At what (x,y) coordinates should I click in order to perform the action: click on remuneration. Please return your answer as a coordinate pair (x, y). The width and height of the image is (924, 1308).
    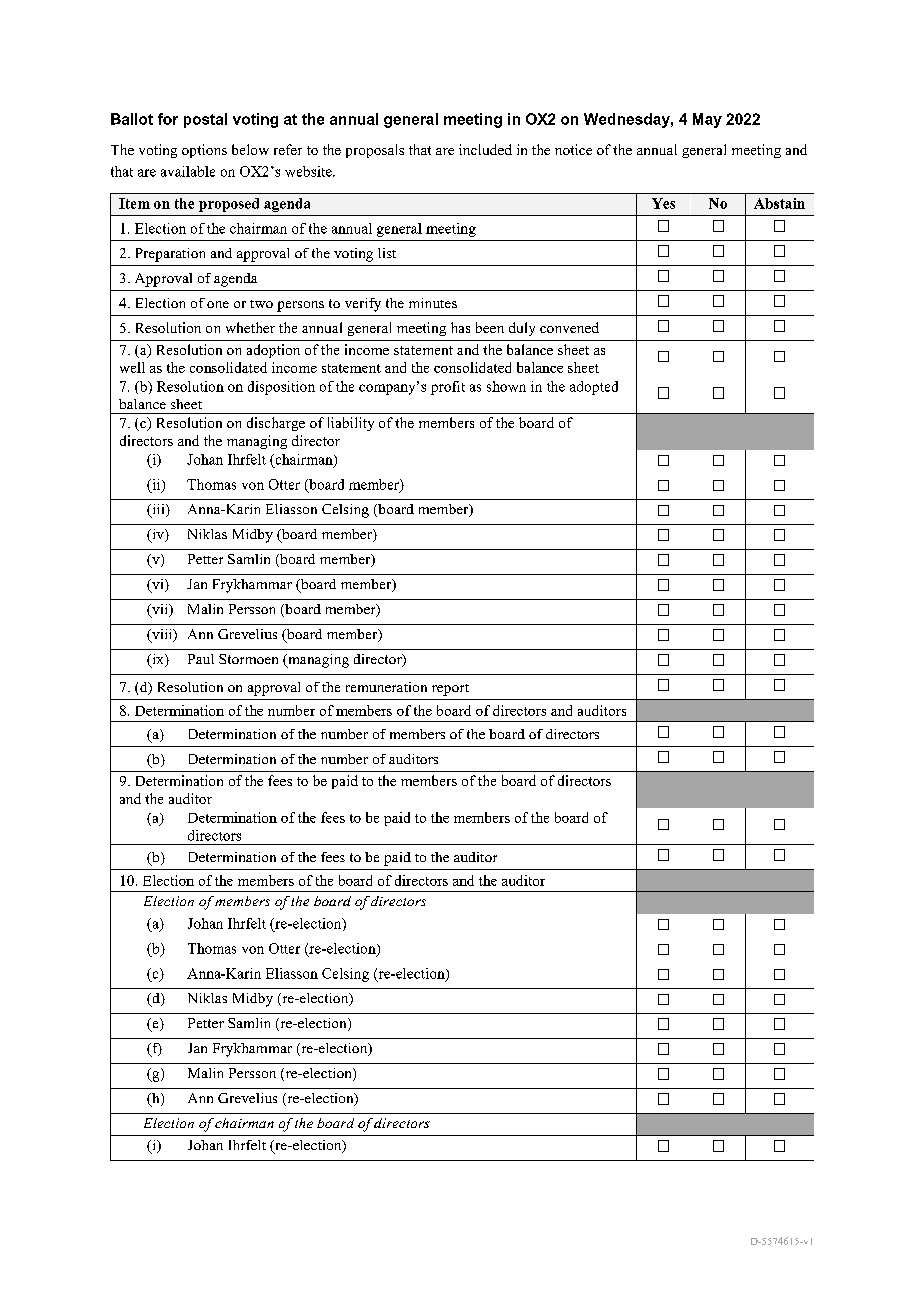
    Looking at the image, I should click on (386, 687).
